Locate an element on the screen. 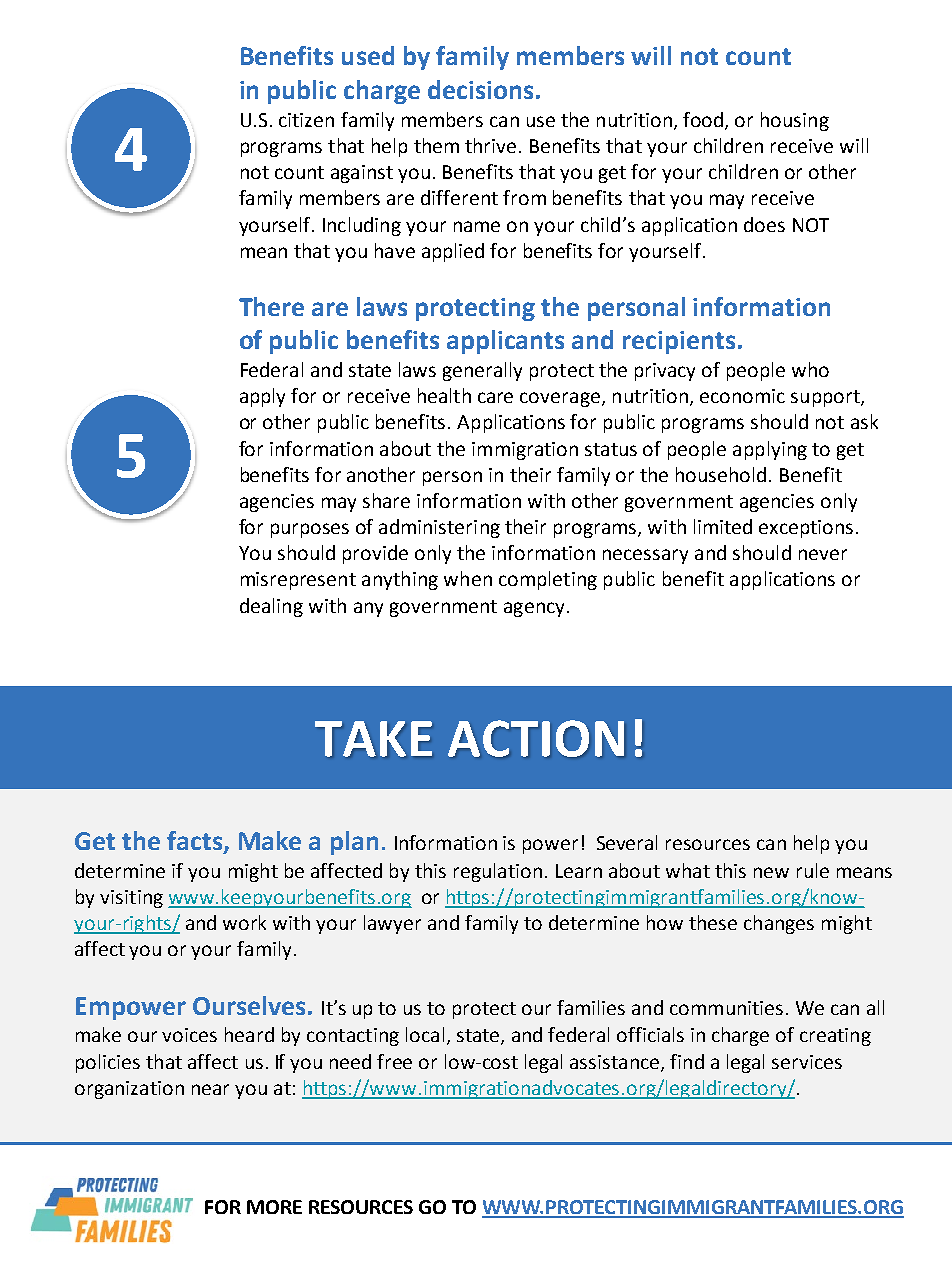  free is located at coordinates (394, 1061).
